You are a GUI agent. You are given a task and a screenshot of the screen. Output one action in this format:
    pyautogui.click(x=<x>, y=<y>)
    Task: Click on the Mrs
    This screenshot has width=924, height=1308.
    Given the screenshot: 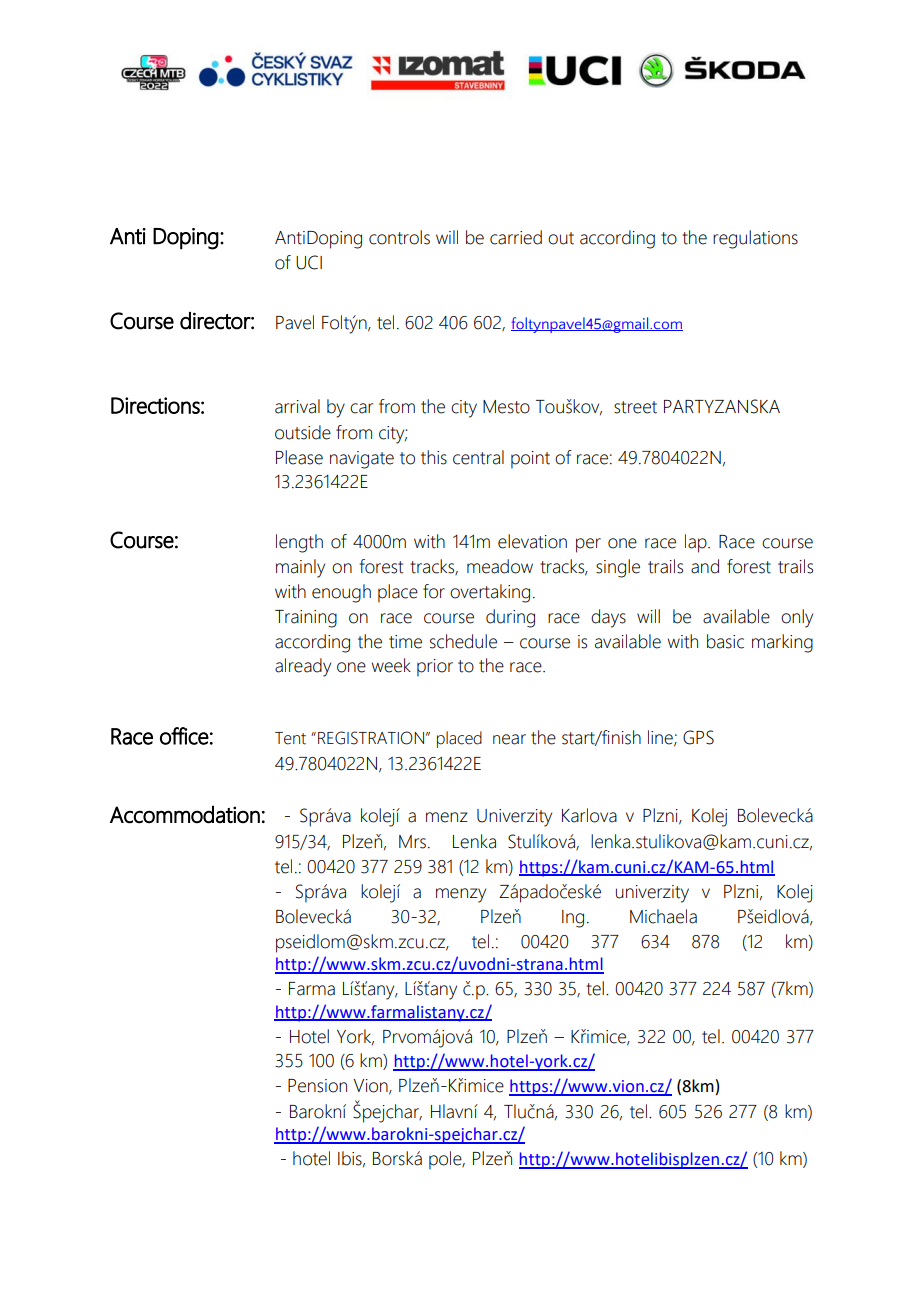 What is the action you would take?
    pyautogui.click(x=412, y=842)
